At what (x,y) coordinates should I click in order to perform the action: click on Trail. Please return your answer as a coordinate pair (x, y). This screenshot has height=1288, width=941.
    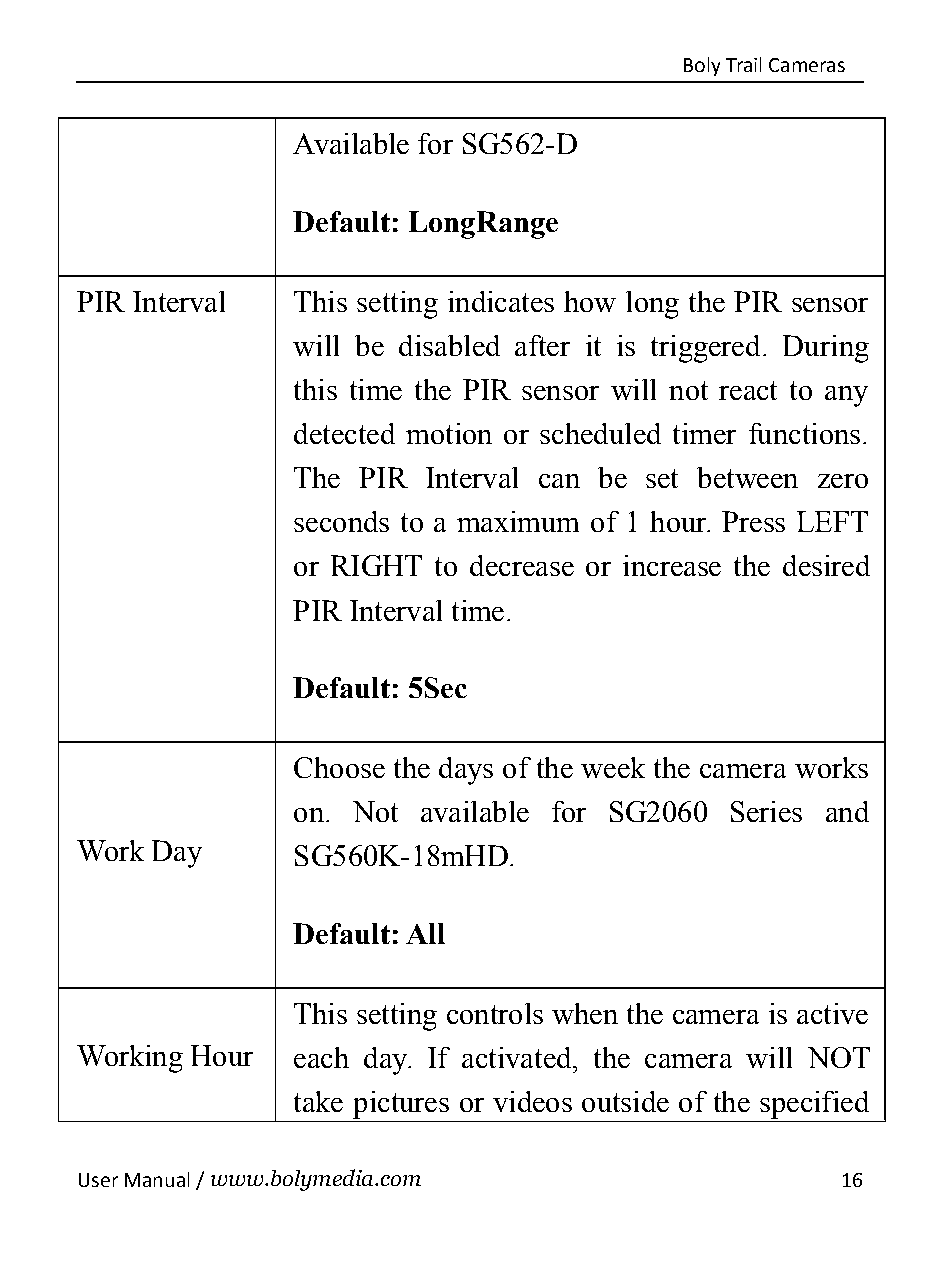
    Looking at the image, I should click on (743, 64).
